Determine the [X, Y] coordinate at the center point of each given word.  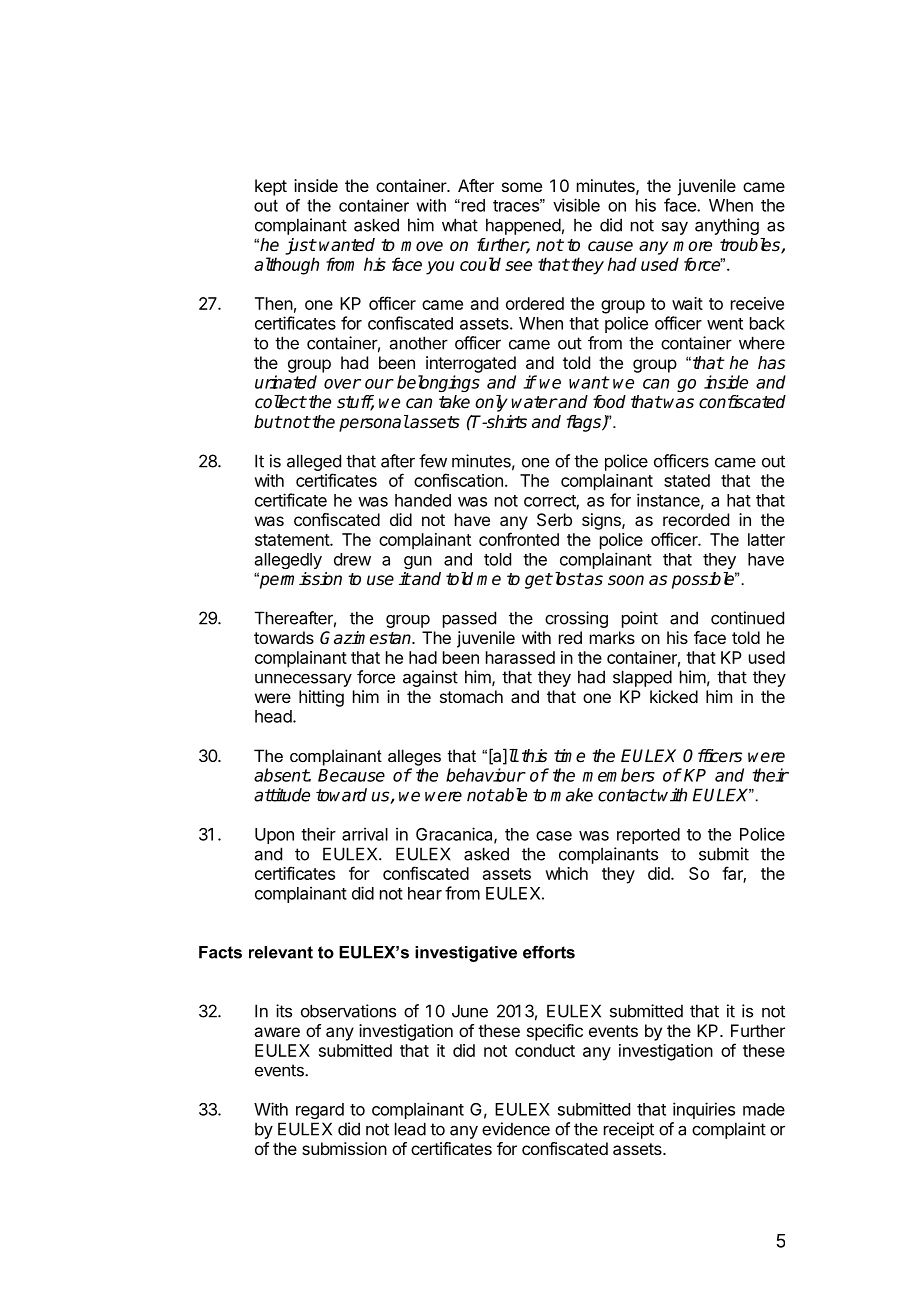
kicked [674, 696]
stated [687, 480]
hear [425, 893]
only [491, 403]
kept [271, 187]
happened [523, 226]
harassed [520, 657]
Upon [274, 836]
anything [727, 226]
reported [648, 836]
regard [320, 1111]
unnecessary [303, 680]
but [268, 422]
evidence [516, 1129]
